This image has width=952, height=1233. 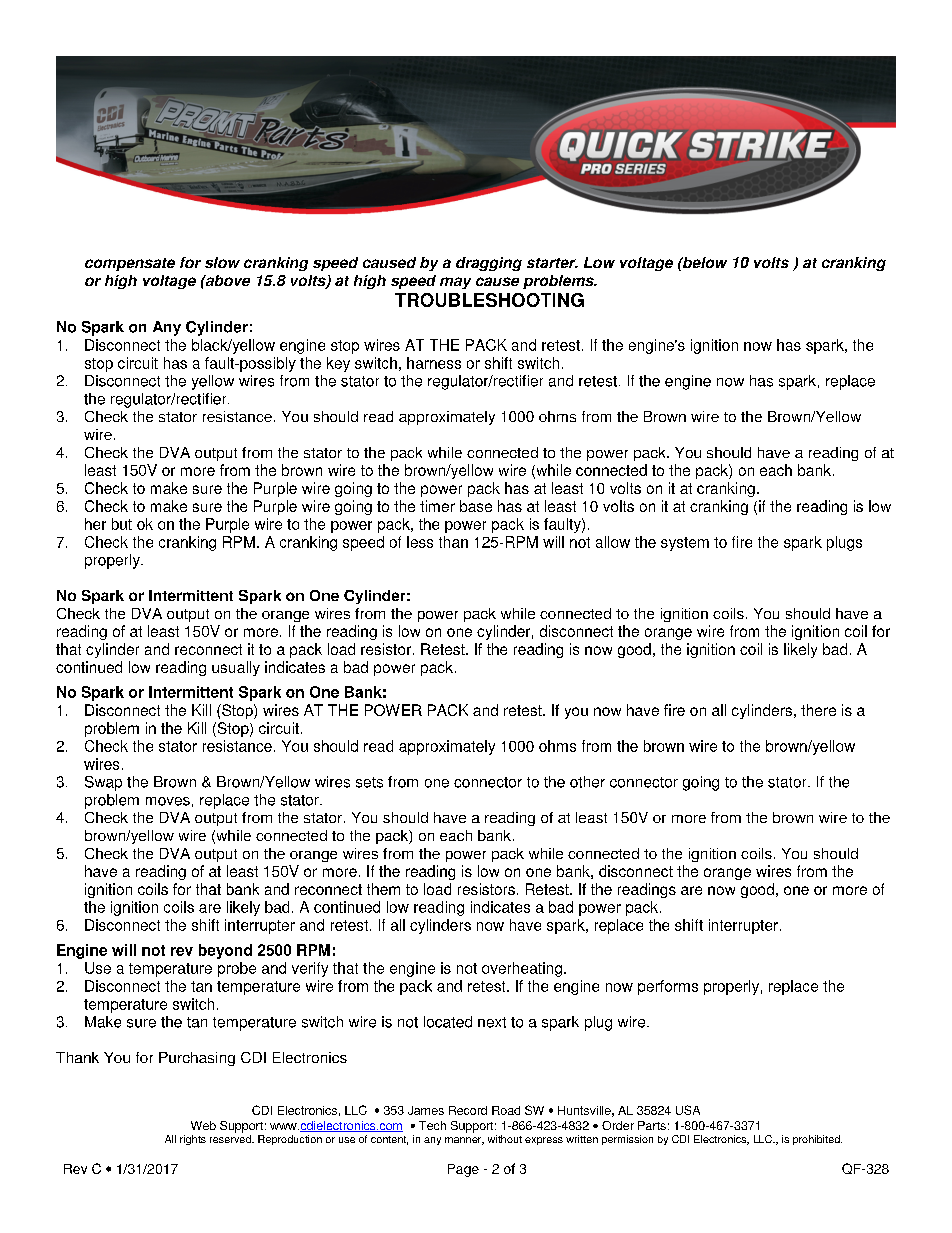 I want to click on there, so click(x=818, y=710).
